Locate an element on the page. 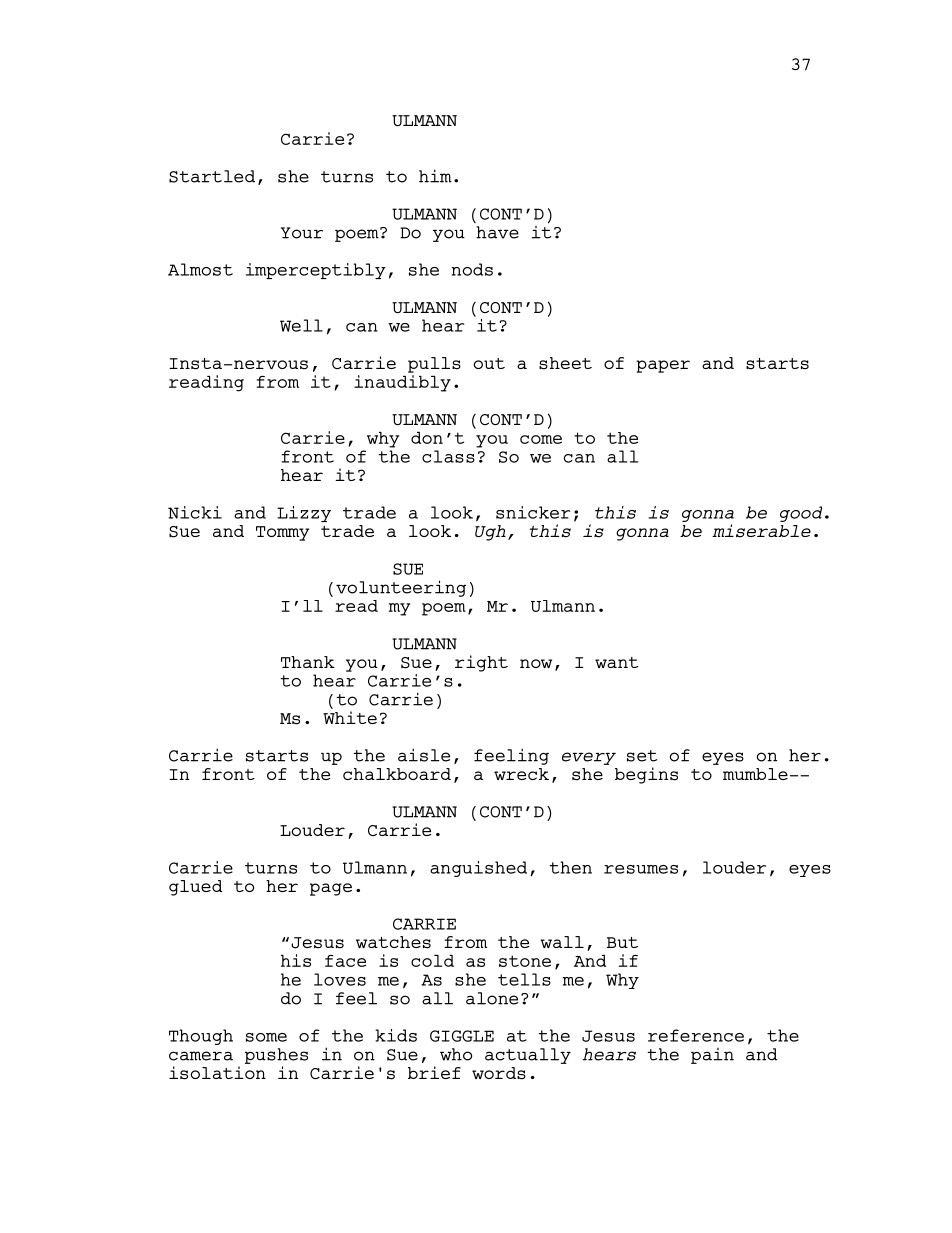 The height and width of the document is (1233, 952). have is located at coordinates (497, 232).
